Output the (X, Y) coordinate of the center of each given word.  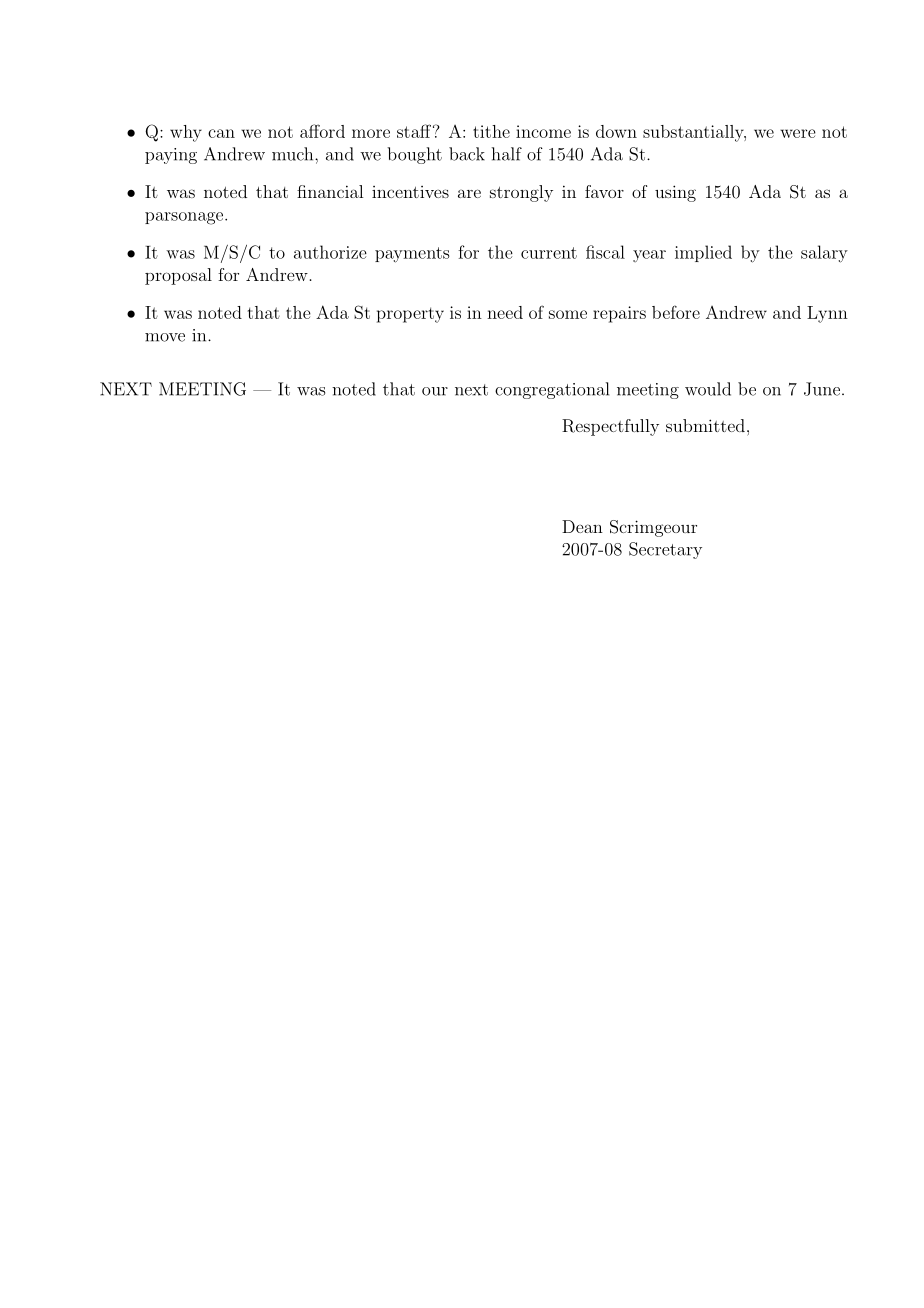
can (221, 133)
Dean (582, 526)
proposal (178, 276)
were (798, 133)
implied (703, 253)
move (165, 337)
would (708, 389)
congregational (552, 390)
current (549, 253)
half (507, 154)
